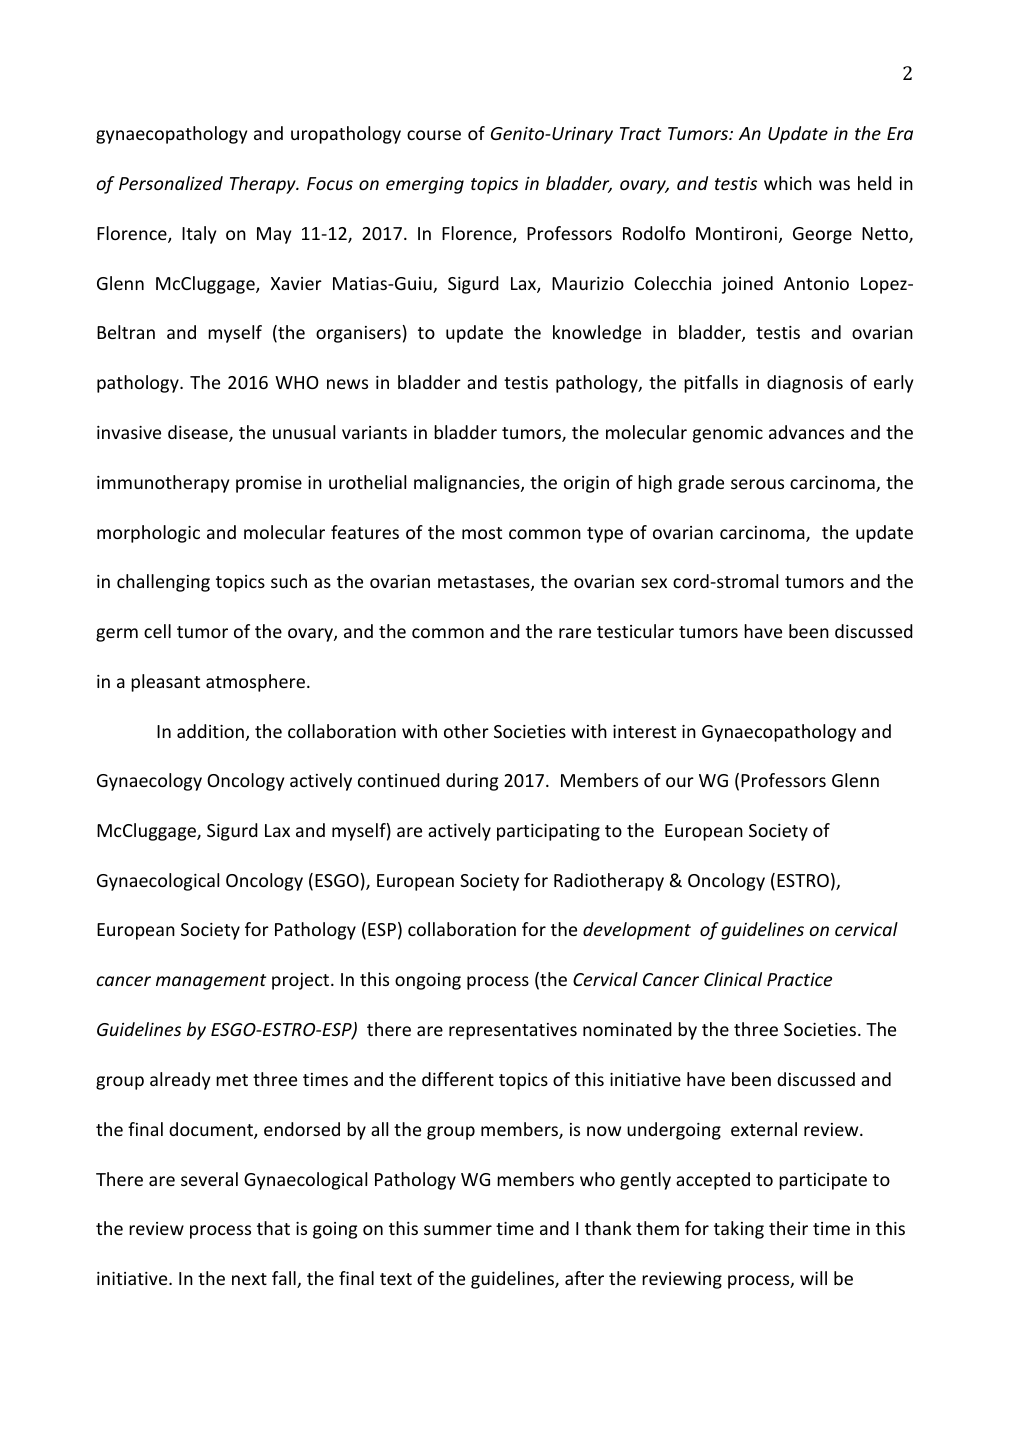 This screenshot has width=1011, height=1430. Describe the element at coordinates (249, 1279) in the screenshot. I see `next` at that location.
